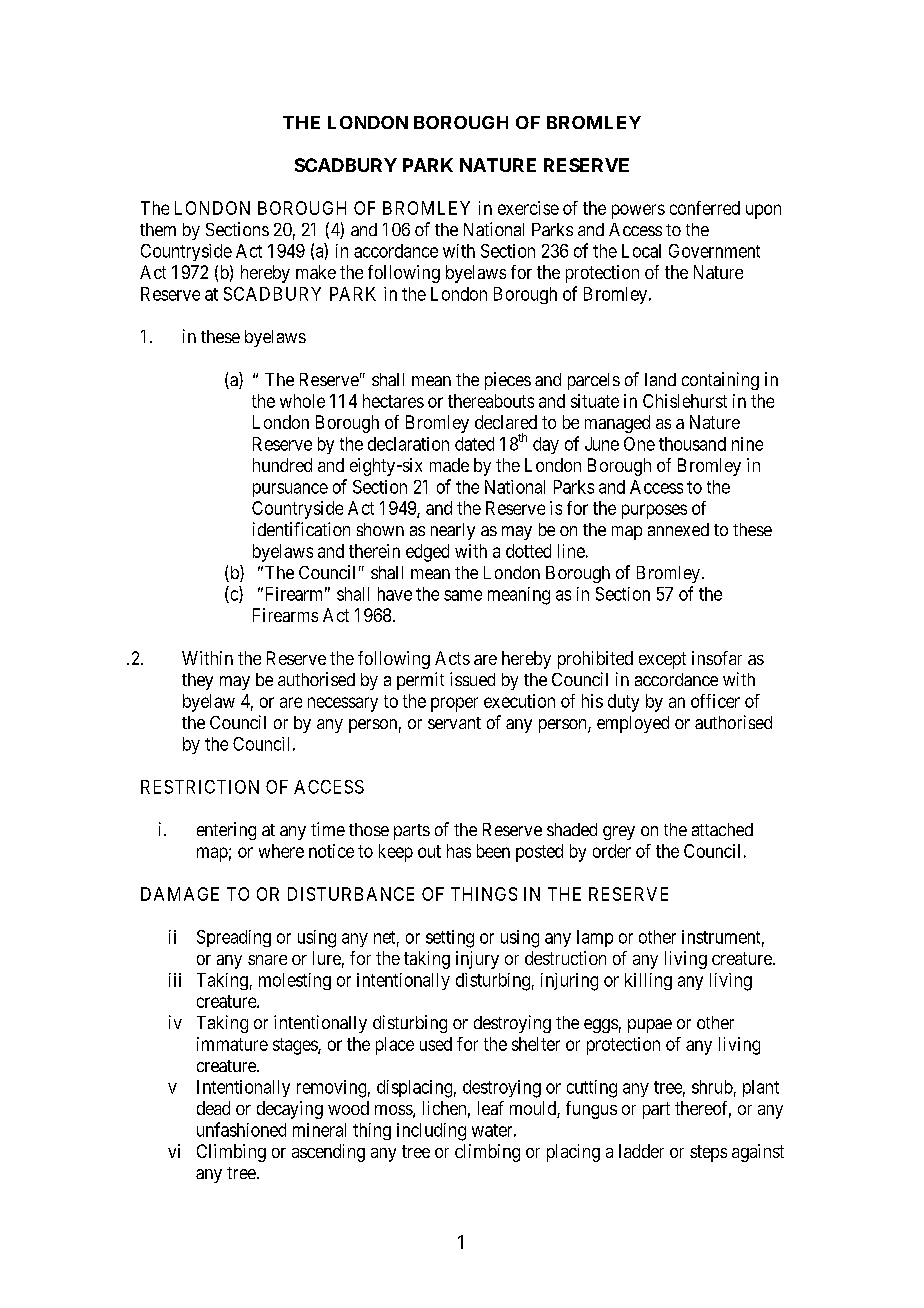  Describe the element at coordinates (714, 251) in the document. I see `Government` at that location.
